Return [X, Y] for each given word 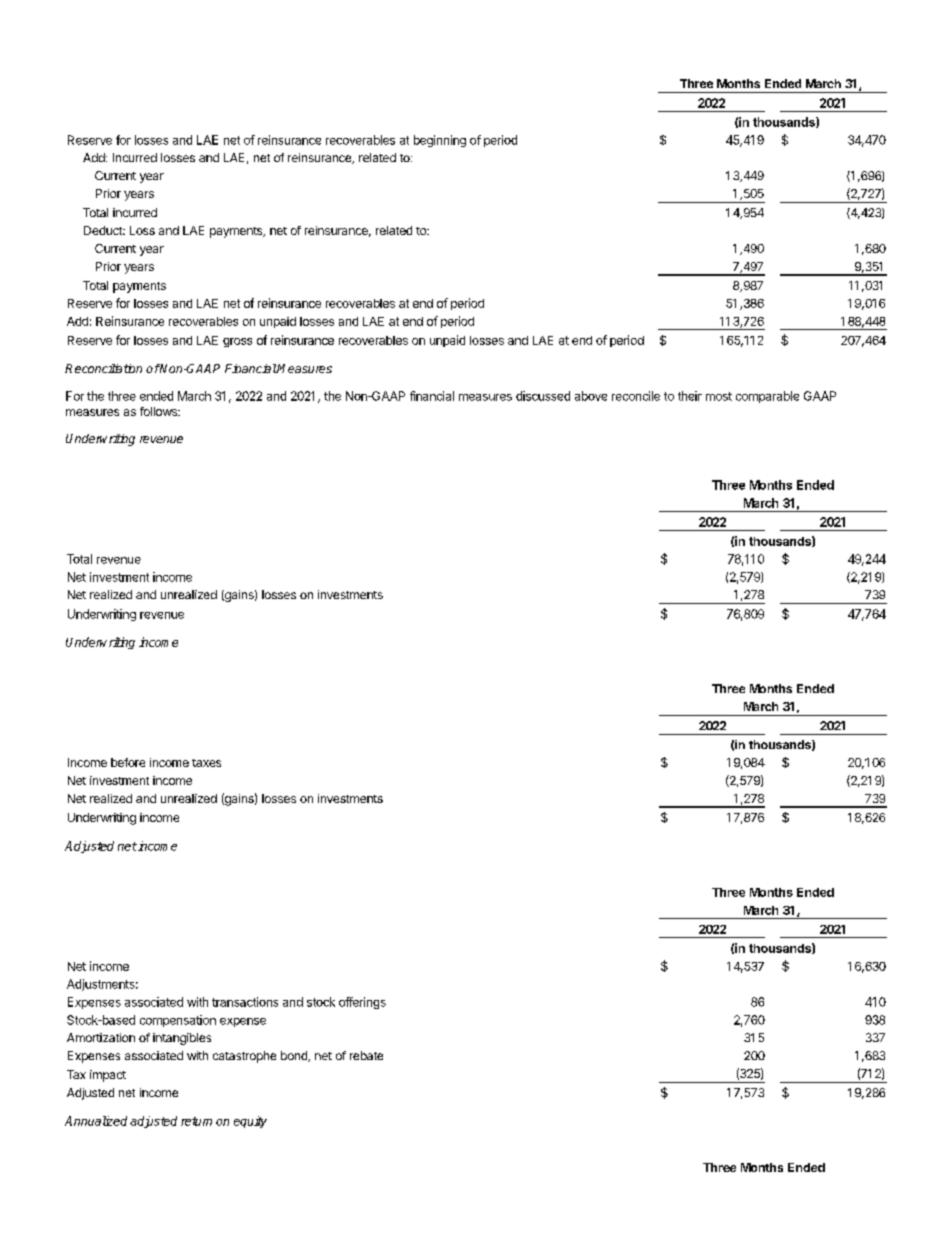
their [690, 396]
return [196, 1121]
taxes [206, 763]
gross [237, 342]
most [719, 396]
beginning [440, 141]
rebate [366, 1055]
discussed [543, 396]
